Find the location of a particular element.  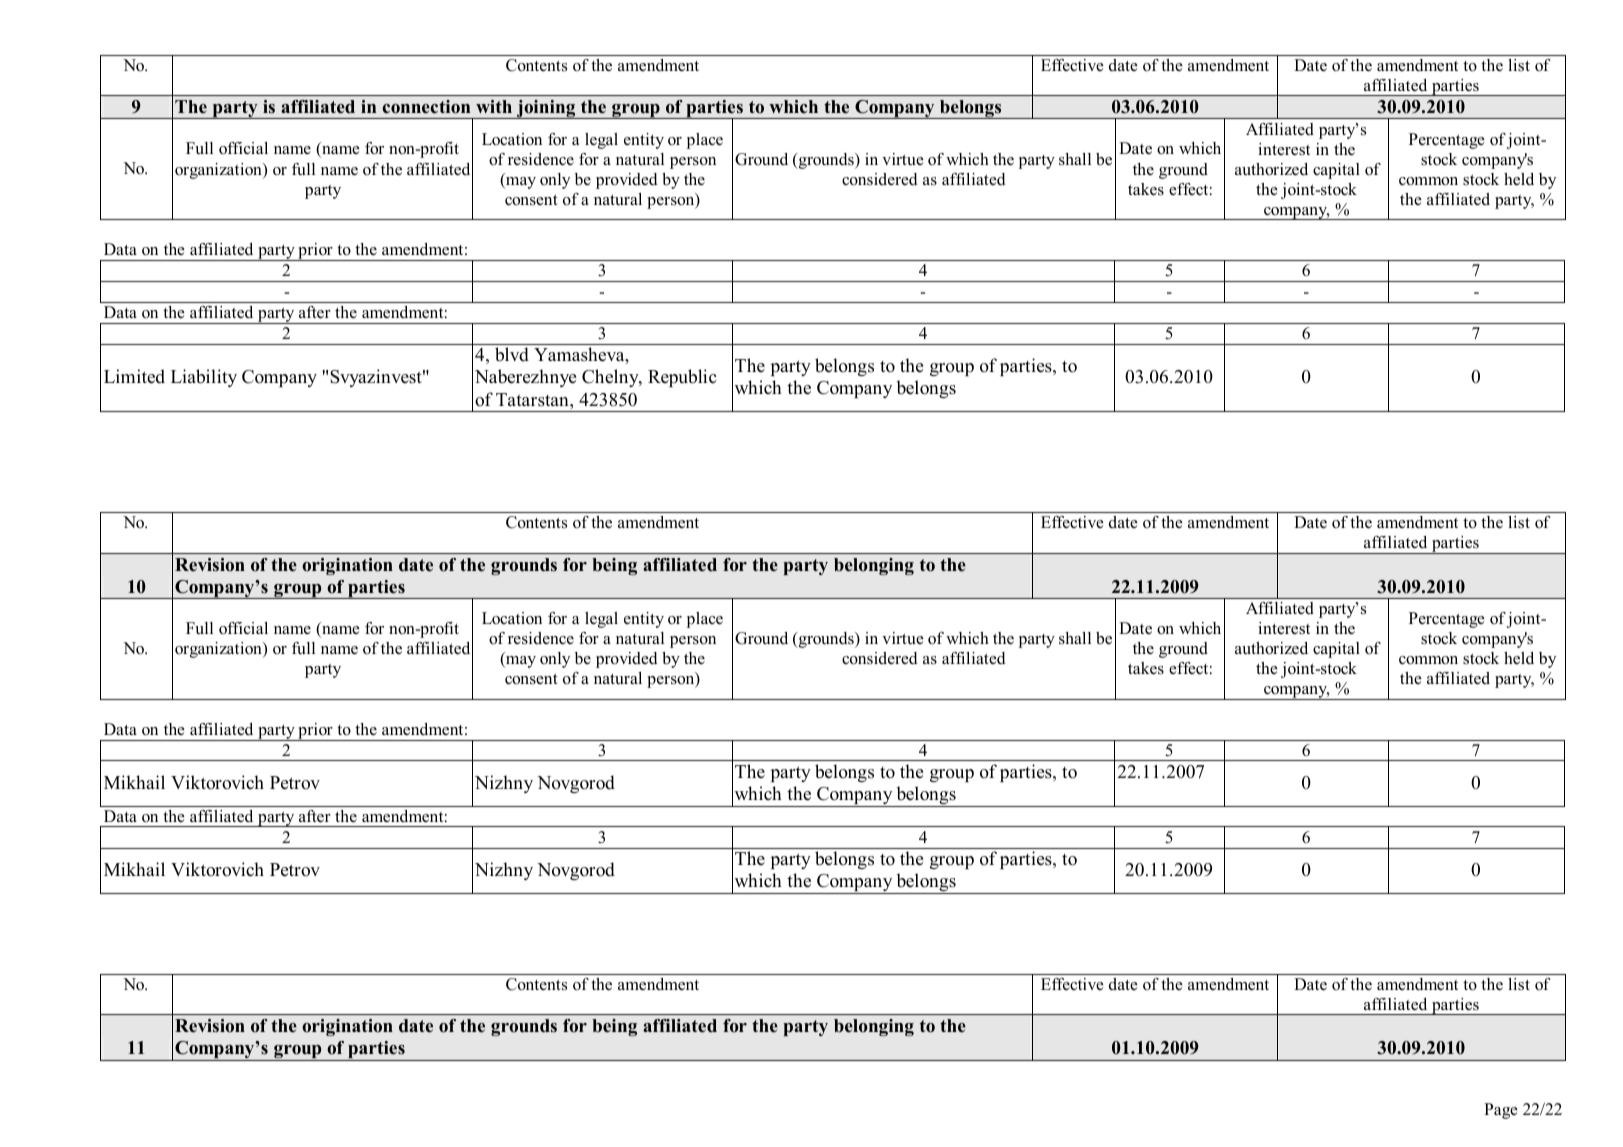

Limited is located at coordinates (134, 376).
